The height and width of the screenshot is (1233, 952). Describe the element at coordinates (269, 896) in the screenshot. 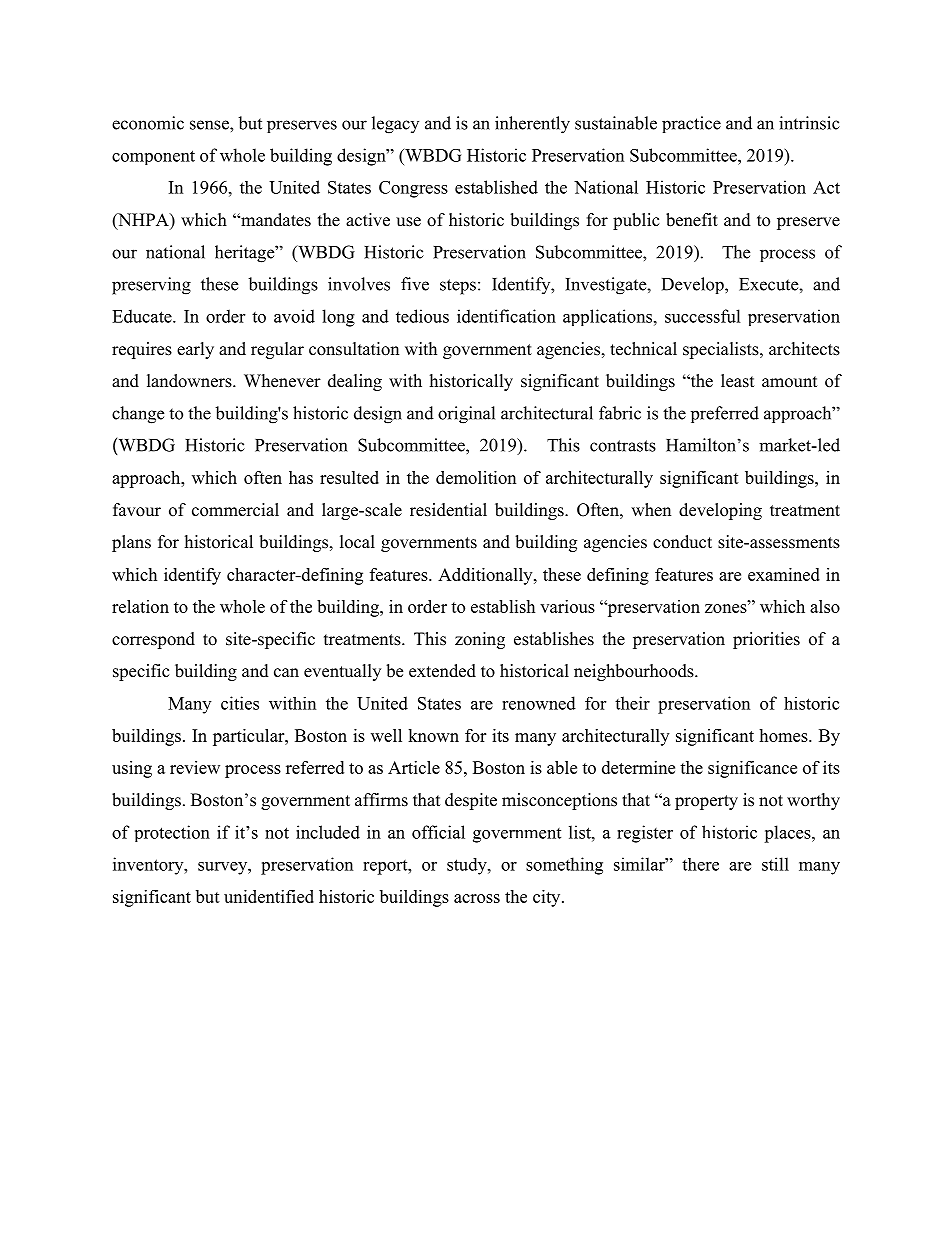

I see `unidentified` at that location.
